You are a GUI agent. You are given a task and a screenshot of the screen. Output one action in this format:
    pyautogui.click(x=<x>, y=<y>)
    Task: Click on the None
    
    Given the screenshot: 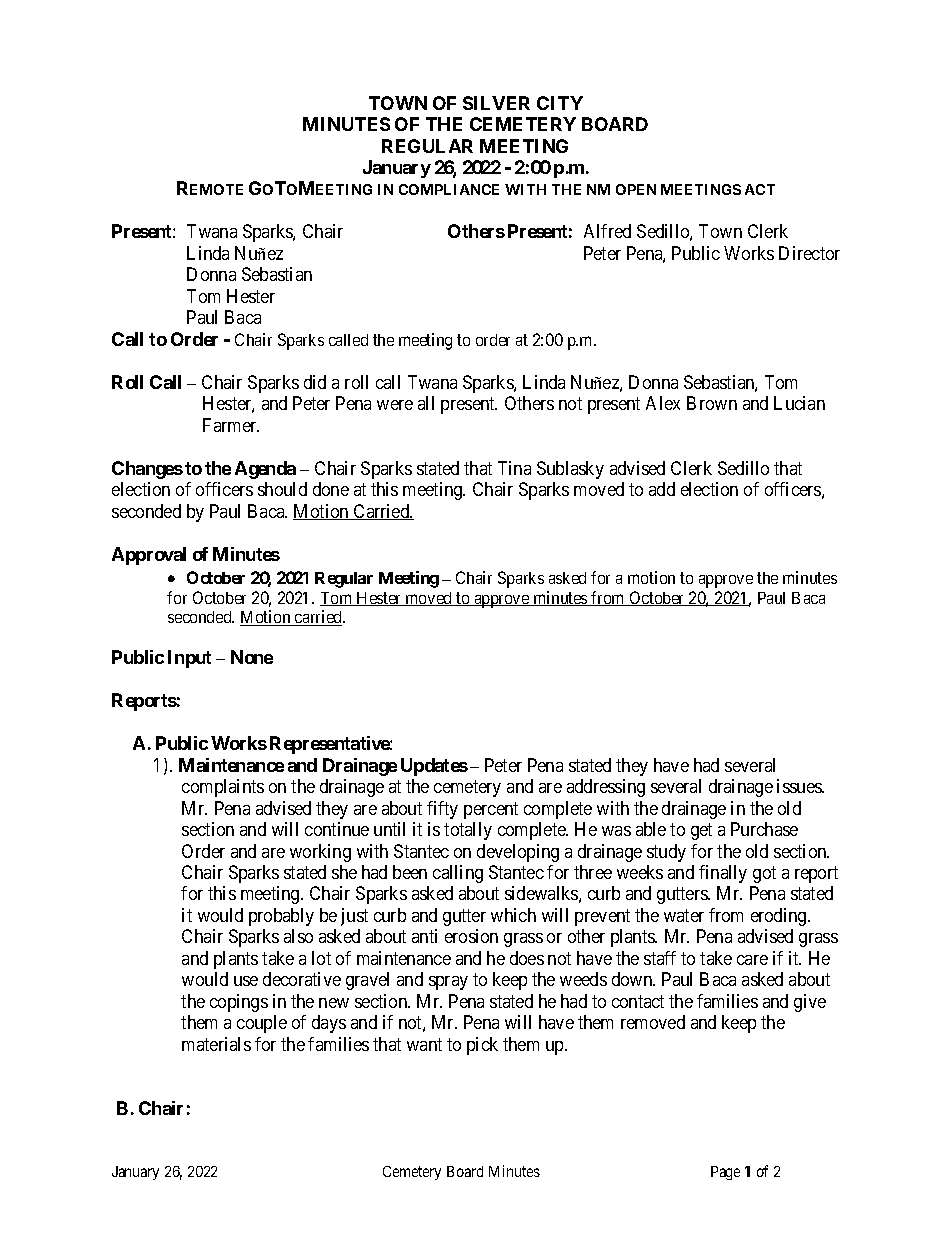 What is the action you would take?
    pyautogui.click(x=252, y=657)
